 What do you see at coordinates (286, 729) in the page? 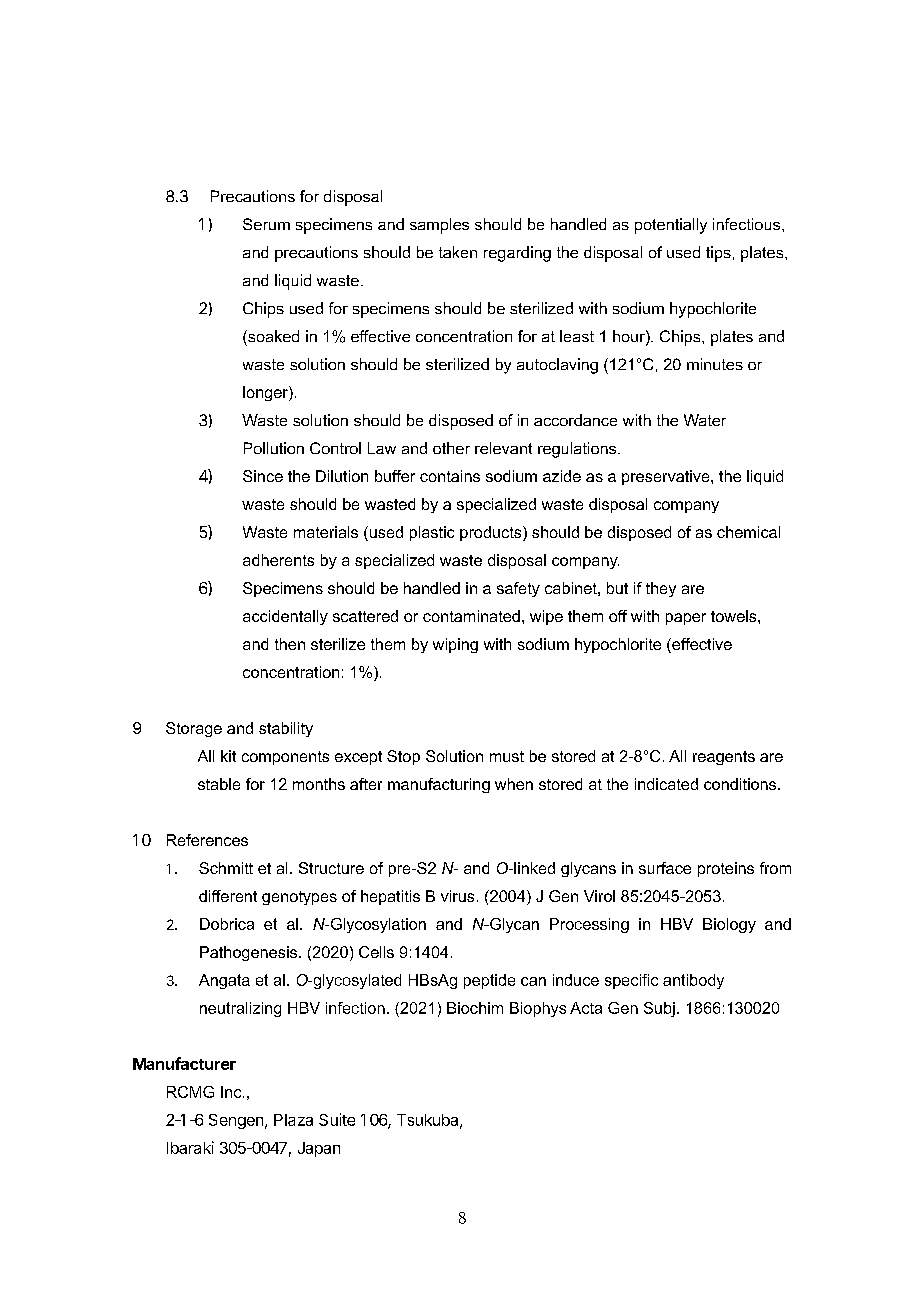
I see `stability` at bounding box center [286, 729].
